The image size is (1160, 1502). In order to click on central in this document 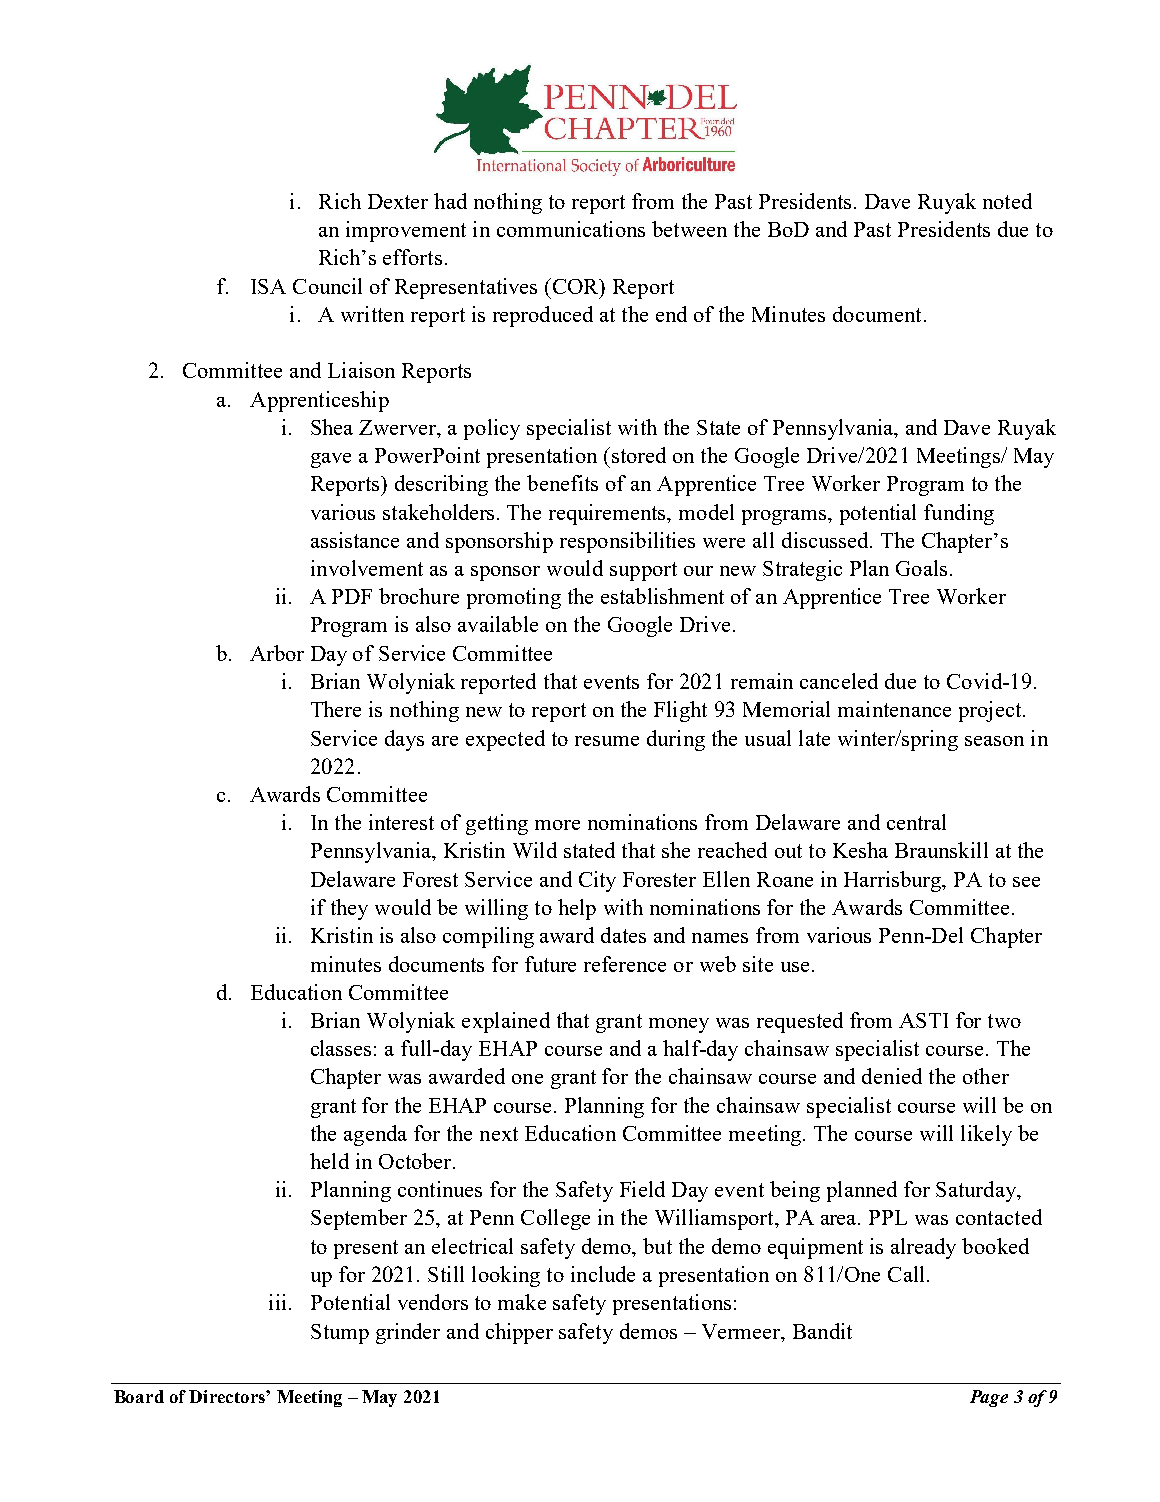, I will do `click(916, 822)`.
